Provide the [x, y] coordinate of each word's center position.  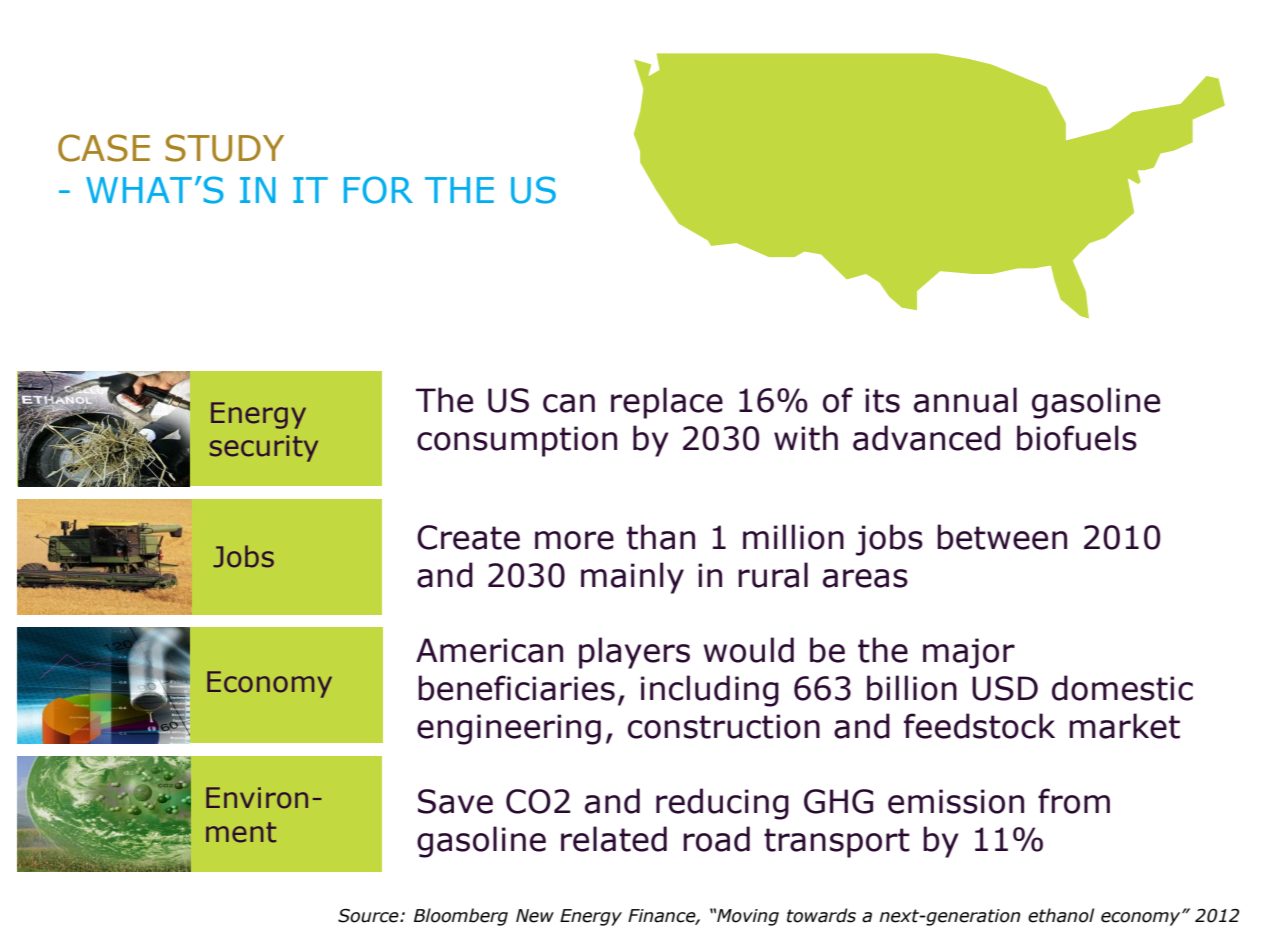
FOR [378, 190]
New [535, 916]
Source [369, 916]
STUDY [224, 148]
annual [965, 400]
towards [821, 915]
